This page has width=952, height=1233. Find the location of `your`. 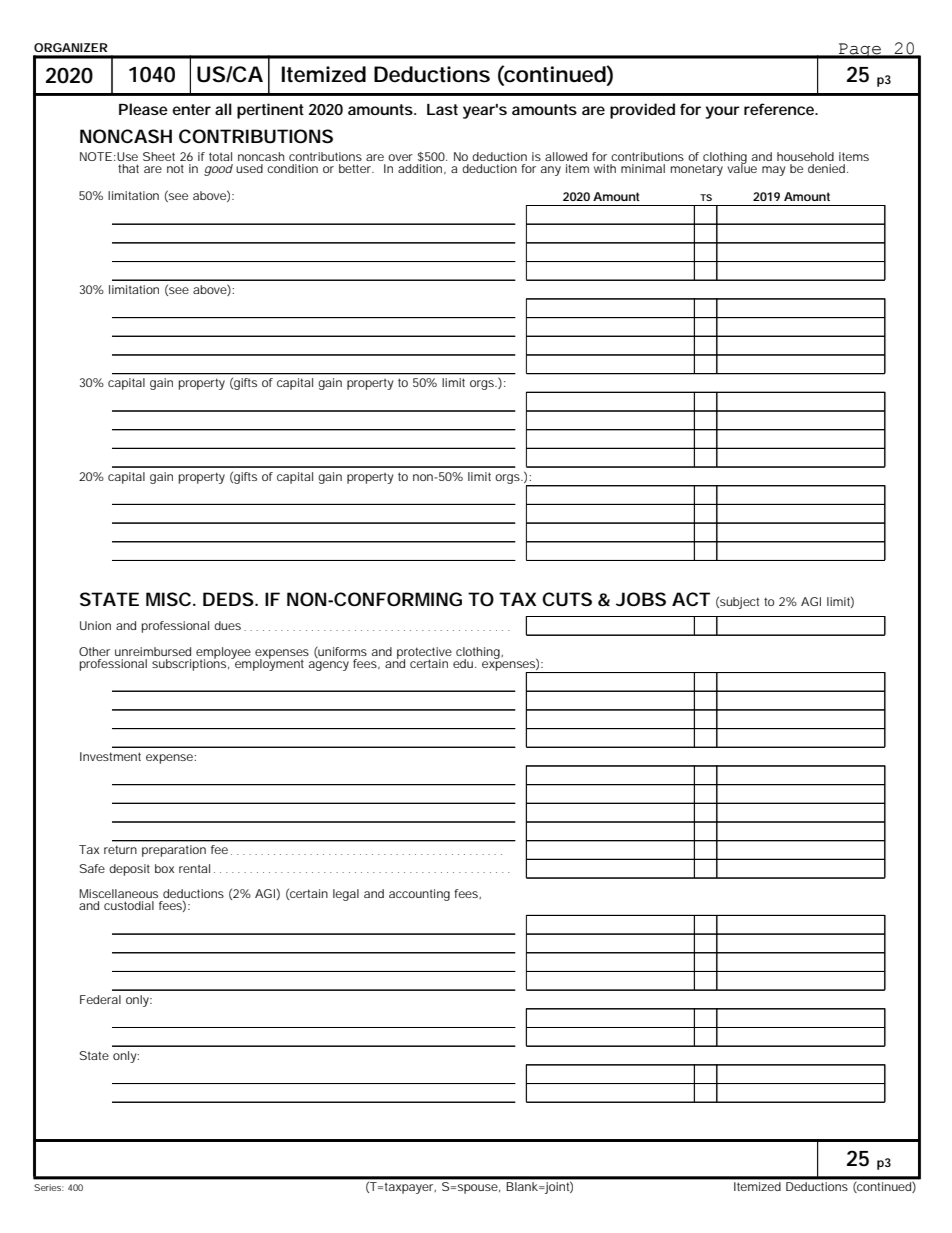

your is located at coordinates (722, 112).
